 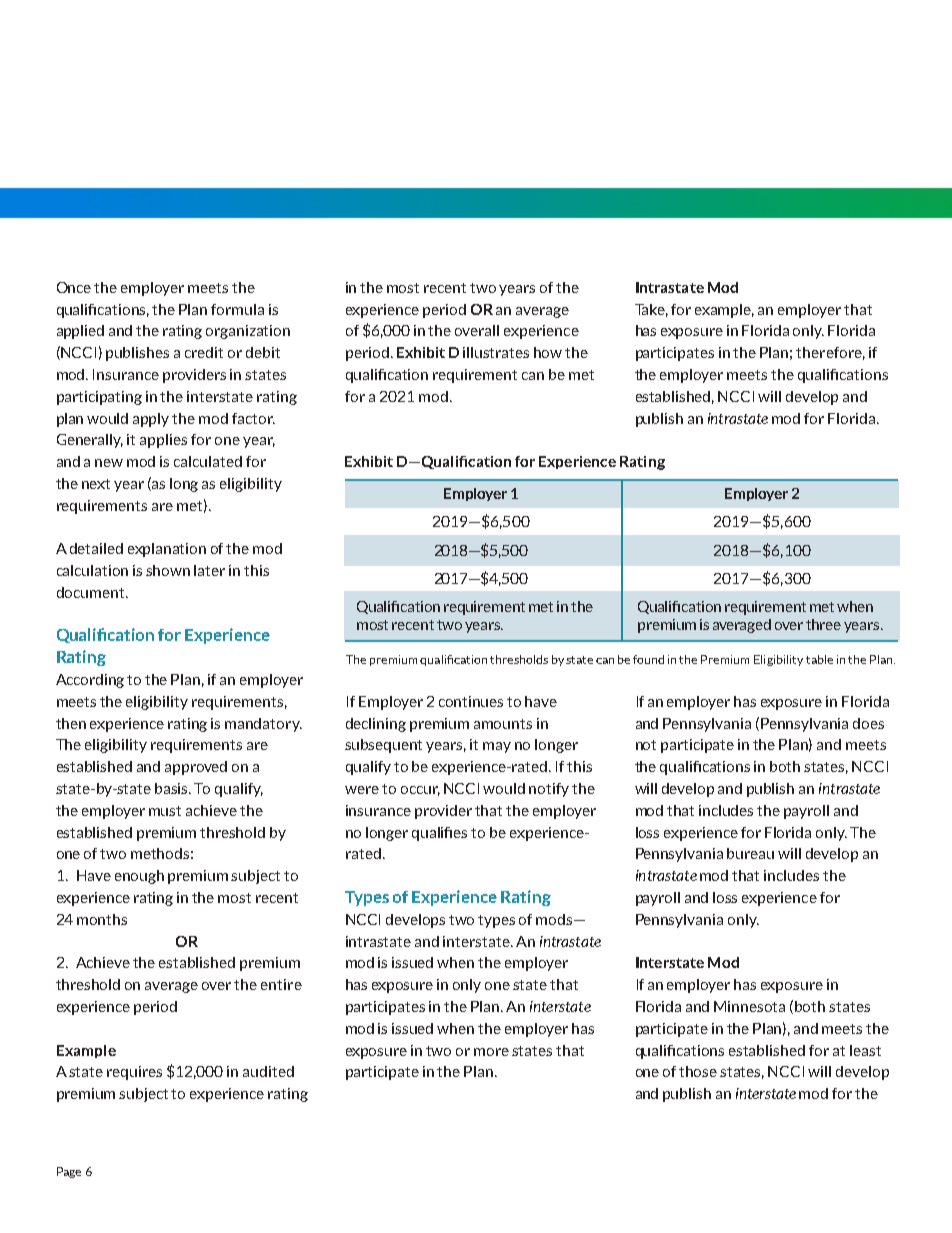 What do you see at coordinates (69, 1172) in the image?
I see `Page` at bounding box center [69, 1172].
